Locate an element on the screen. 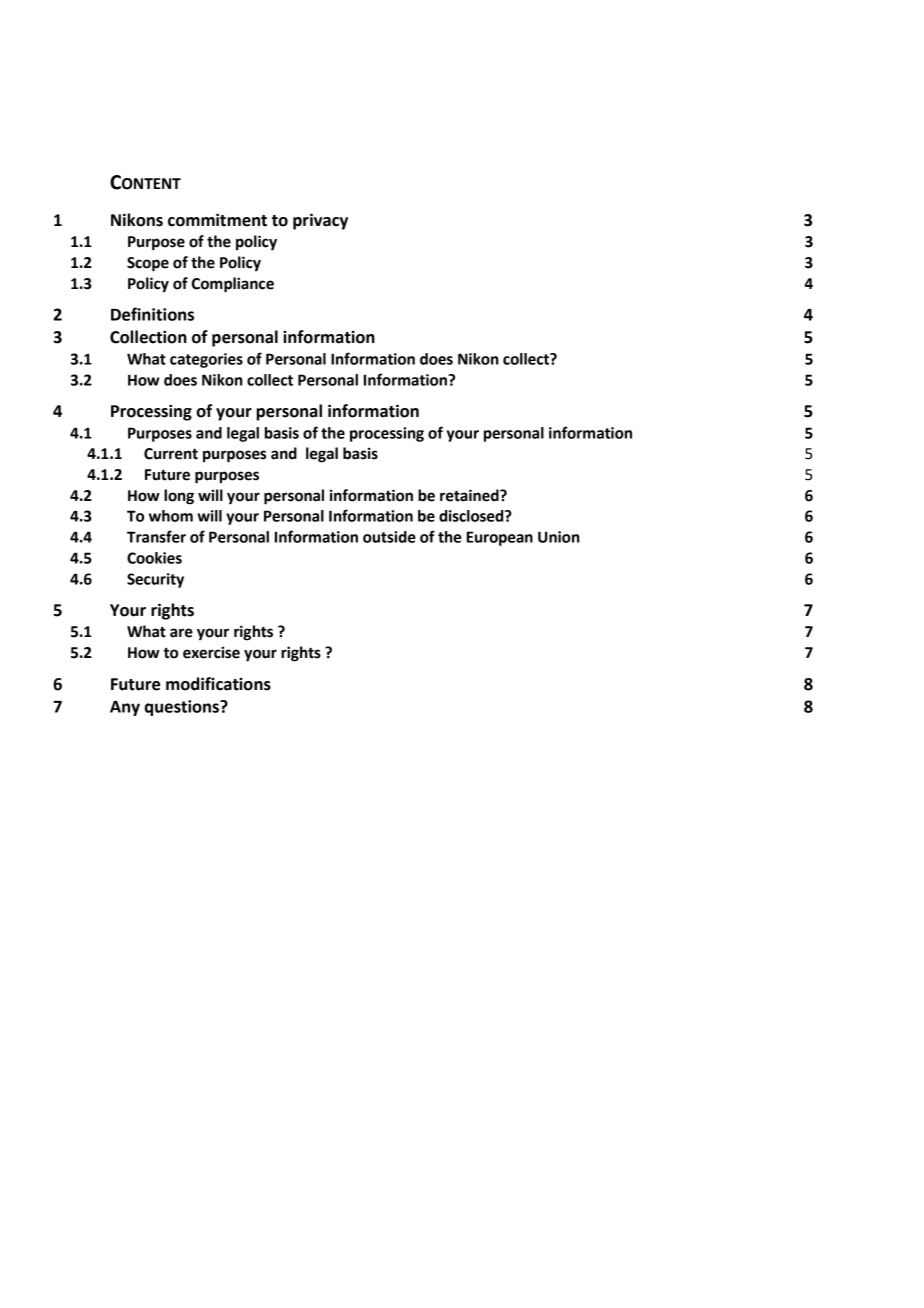  retained is located at coordinates (470, 495).
